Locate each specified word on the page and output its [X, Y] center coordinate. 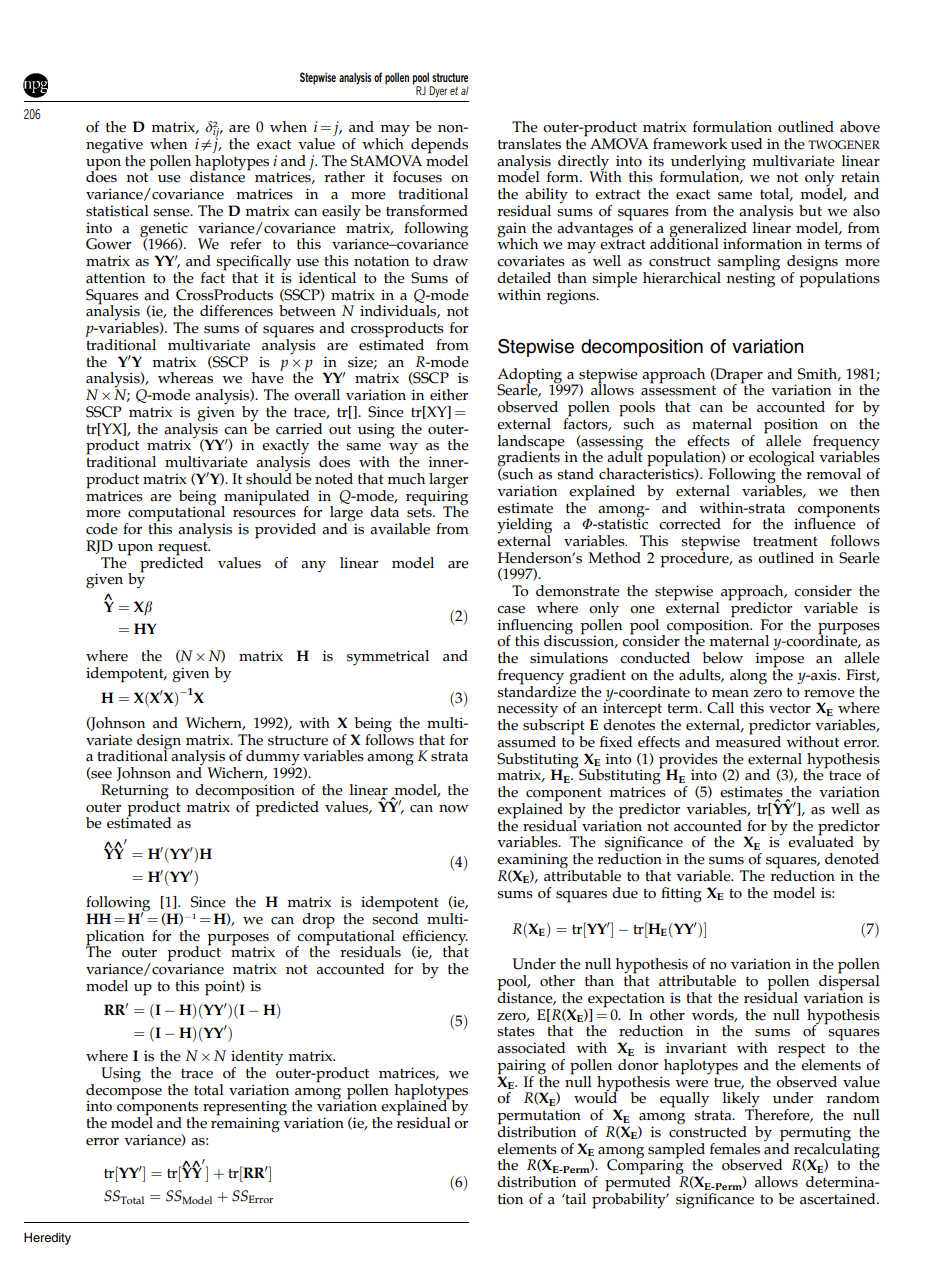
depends [438, 147]
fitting [681, 895]
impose [779, 661]
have [268, 377]
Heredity [47, 1239]
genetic [164, 230]
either [449, 395]
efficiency [435, 938]
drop [318, 921]
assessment [678, 389]
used [746, 144]
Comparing [646, 1167]
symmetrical [388, 658]
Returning [135, 793]
